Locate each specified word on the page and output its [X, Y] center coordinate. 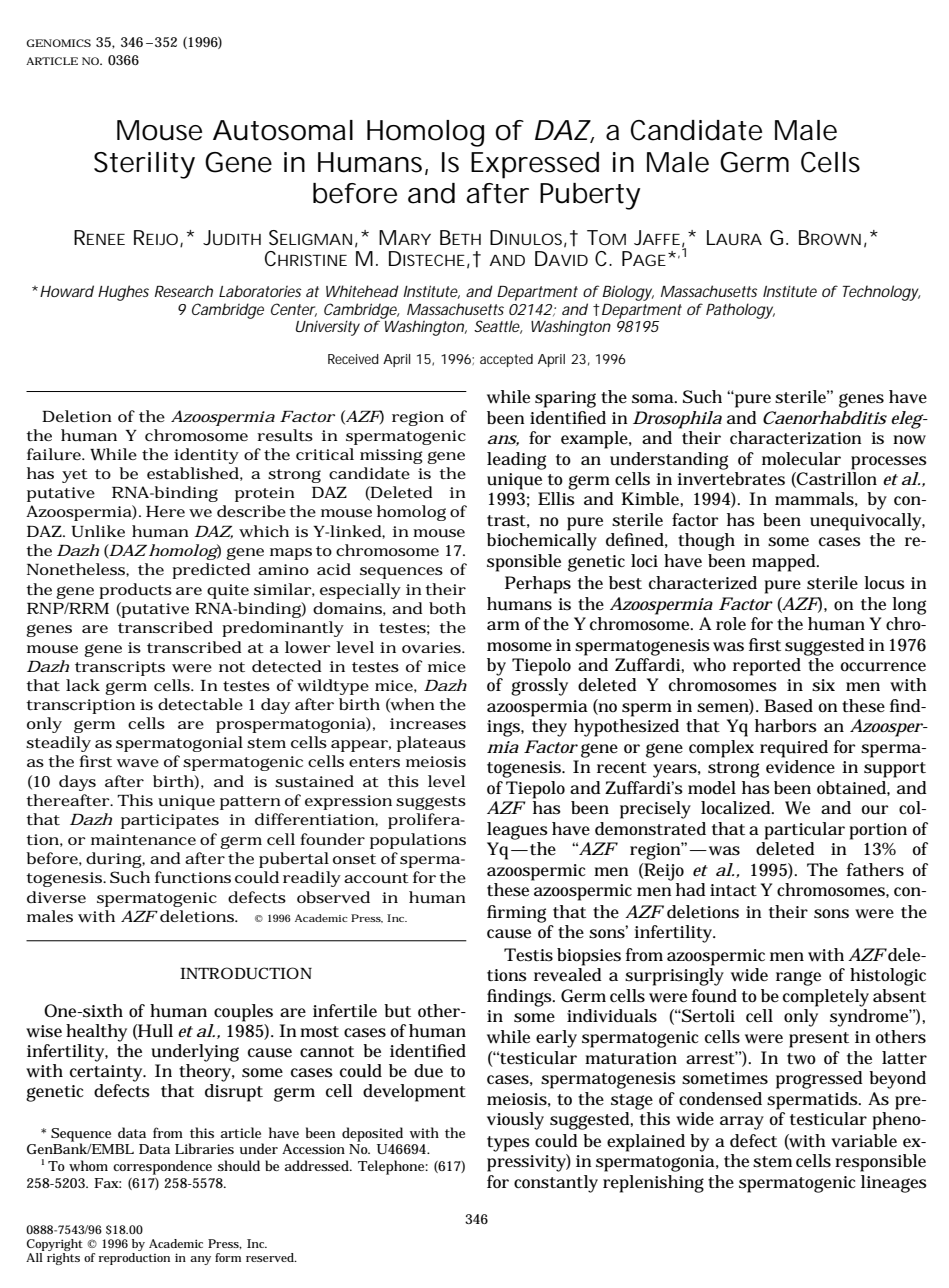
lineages [894, 1184]
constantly [556, 1184]
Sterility [144, 165]
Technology [881, 293]
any [200, 1260]
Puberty [590, 196]
